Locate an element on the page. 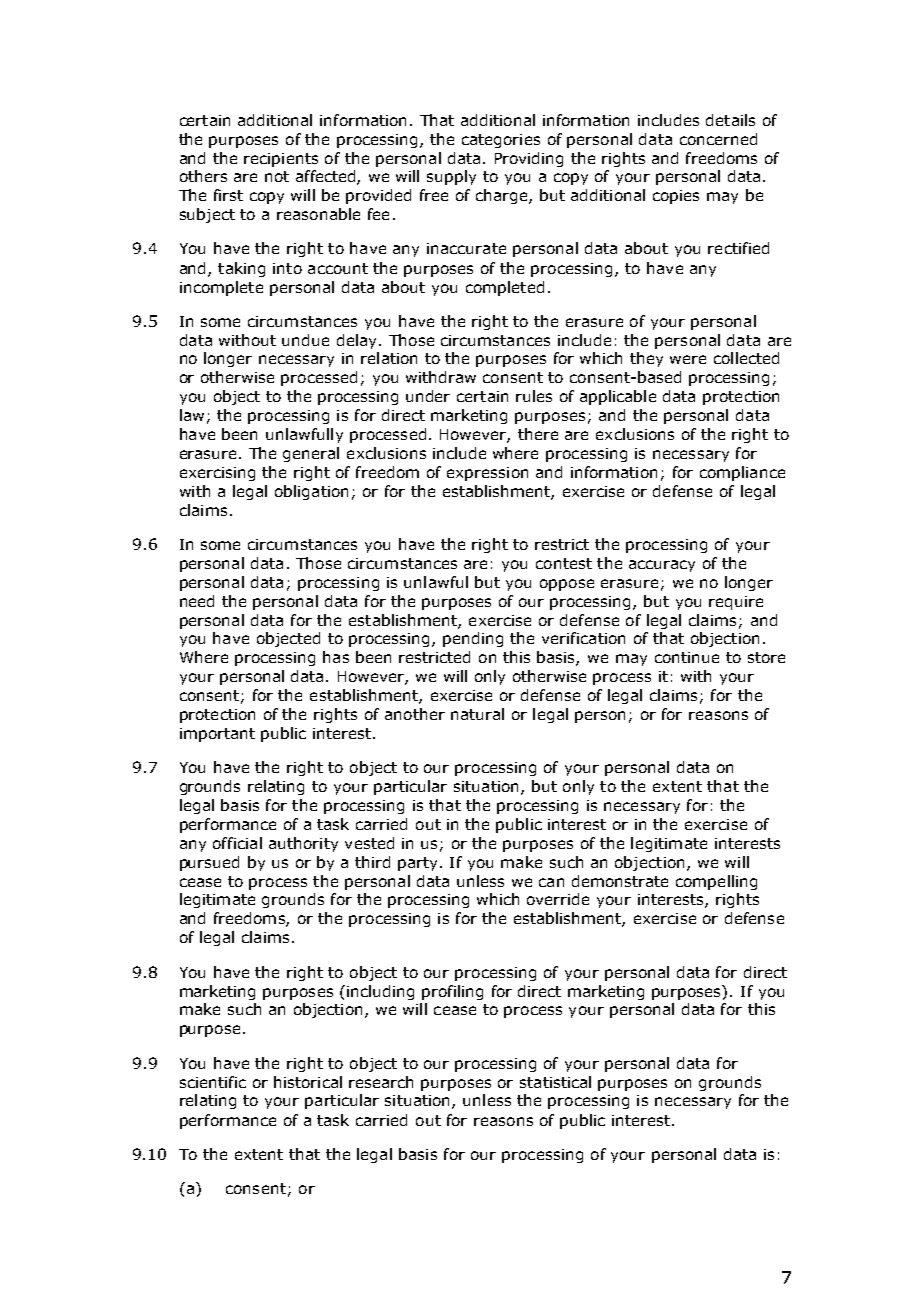  pending is located at coordinates (473, 639).
